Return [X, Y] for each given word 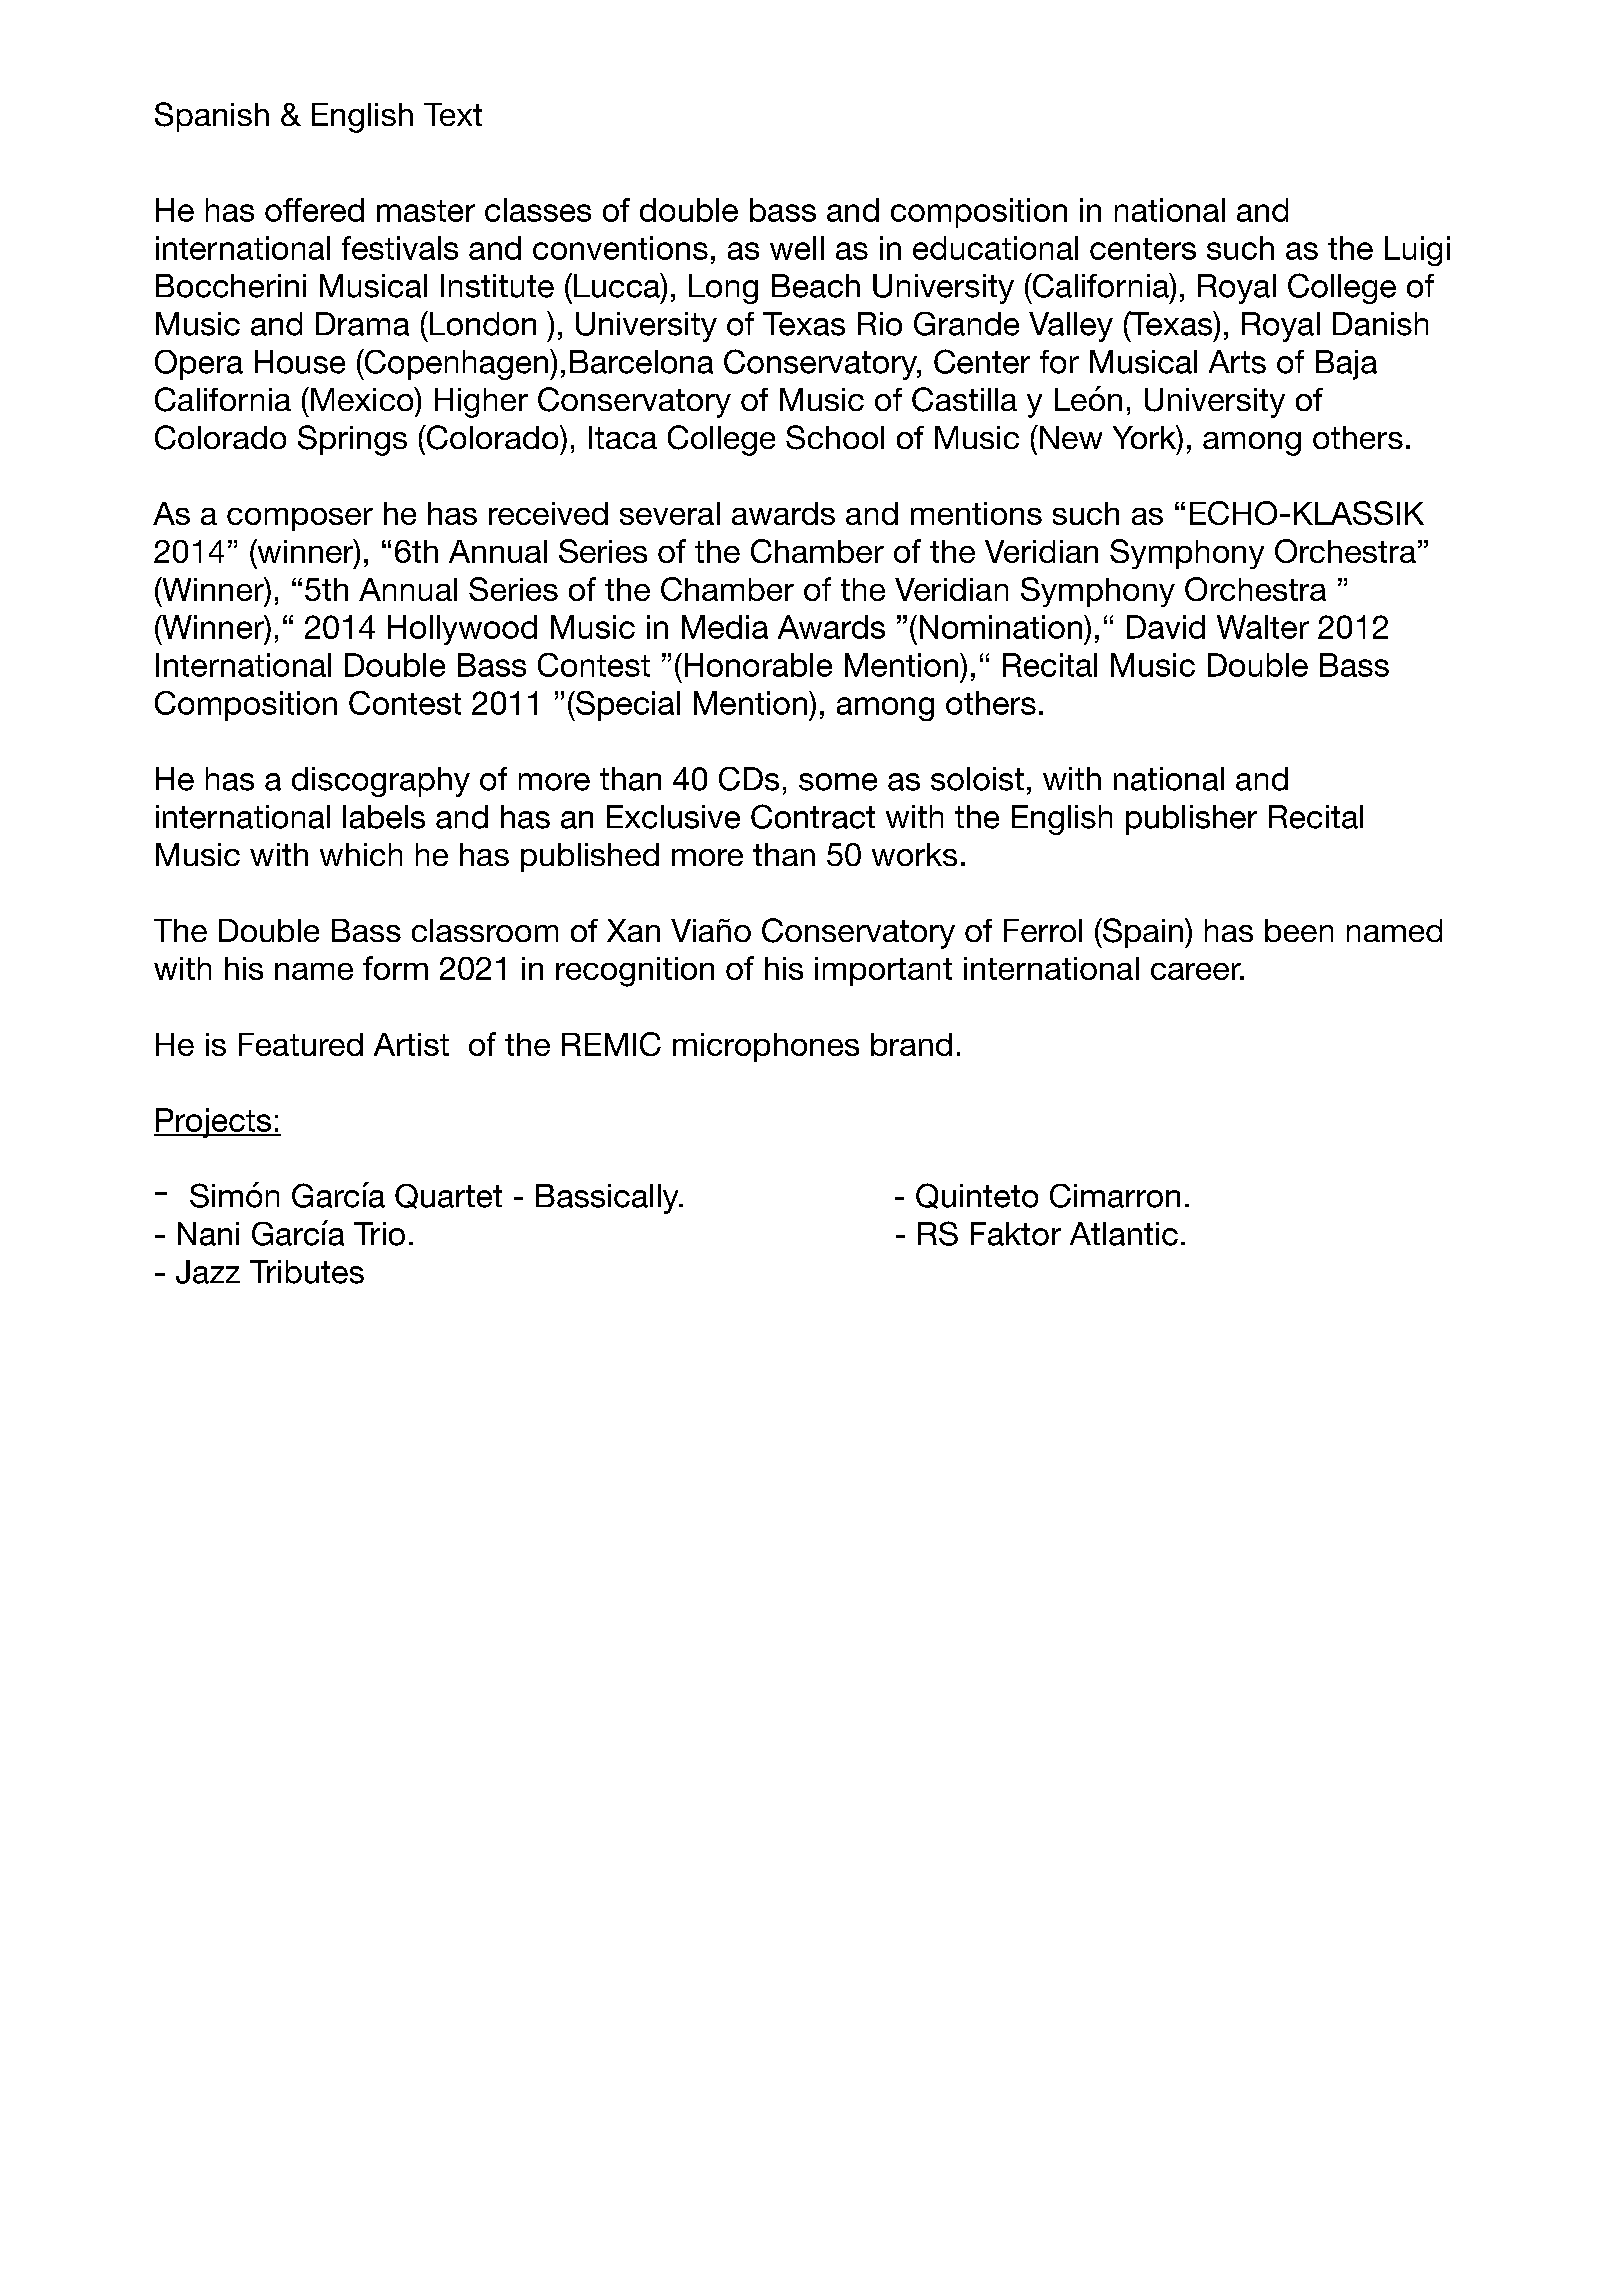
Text [453, 114]
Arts [1237, 362]
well [797, 248]
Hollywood [462, 630]
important [883, 971]
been [1299, 930]
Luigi [1417, 251]
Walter [1263, 627]
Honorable [758, 665]
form [395, 968]
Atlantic [1124, 1234]
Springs [352, 440]
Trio [379, 1234]
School [835, 437]
